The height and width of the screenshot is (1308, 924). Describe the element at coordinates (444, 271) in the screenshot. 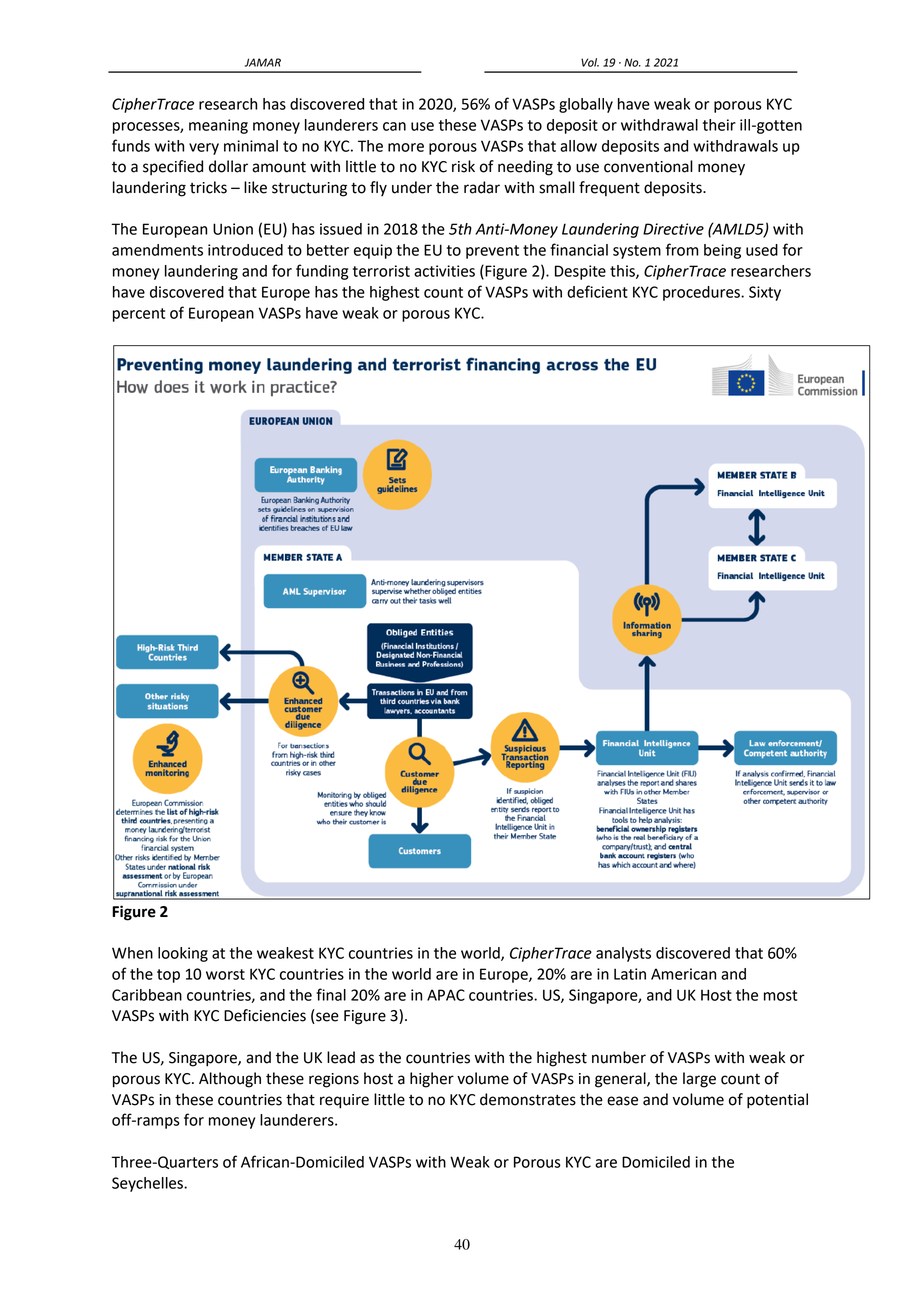

I see `activities` at that location.
